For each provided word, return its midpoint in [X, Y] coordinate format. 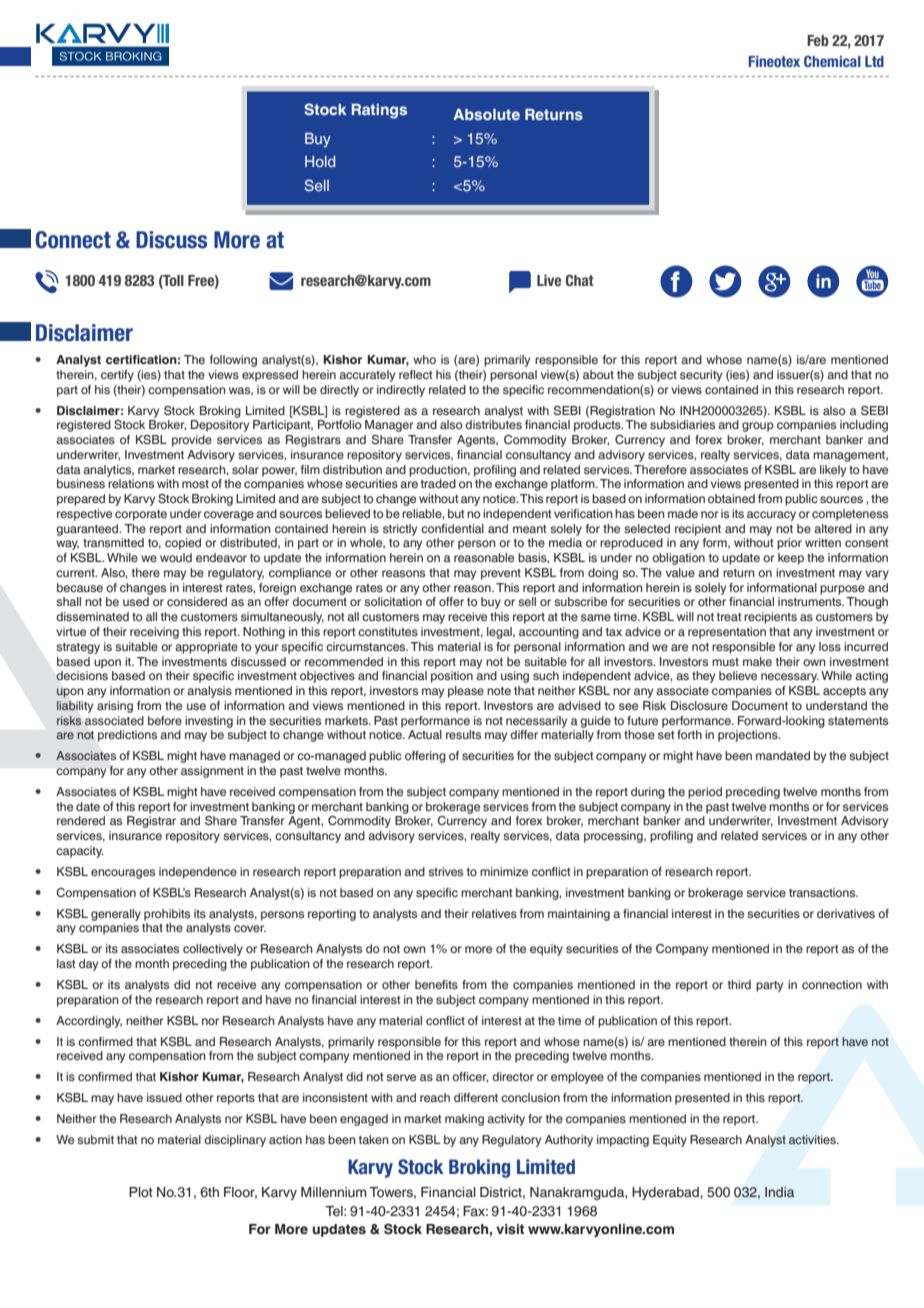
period [705, 793]
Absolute [486, 114]
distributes [493, 424]
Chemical [832, 61]
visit [510, 1229]
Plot [141, 1192]
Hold [320, 161]
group [758, 427]
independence [198, 873]
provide [192, 441]
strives [445, 871]
